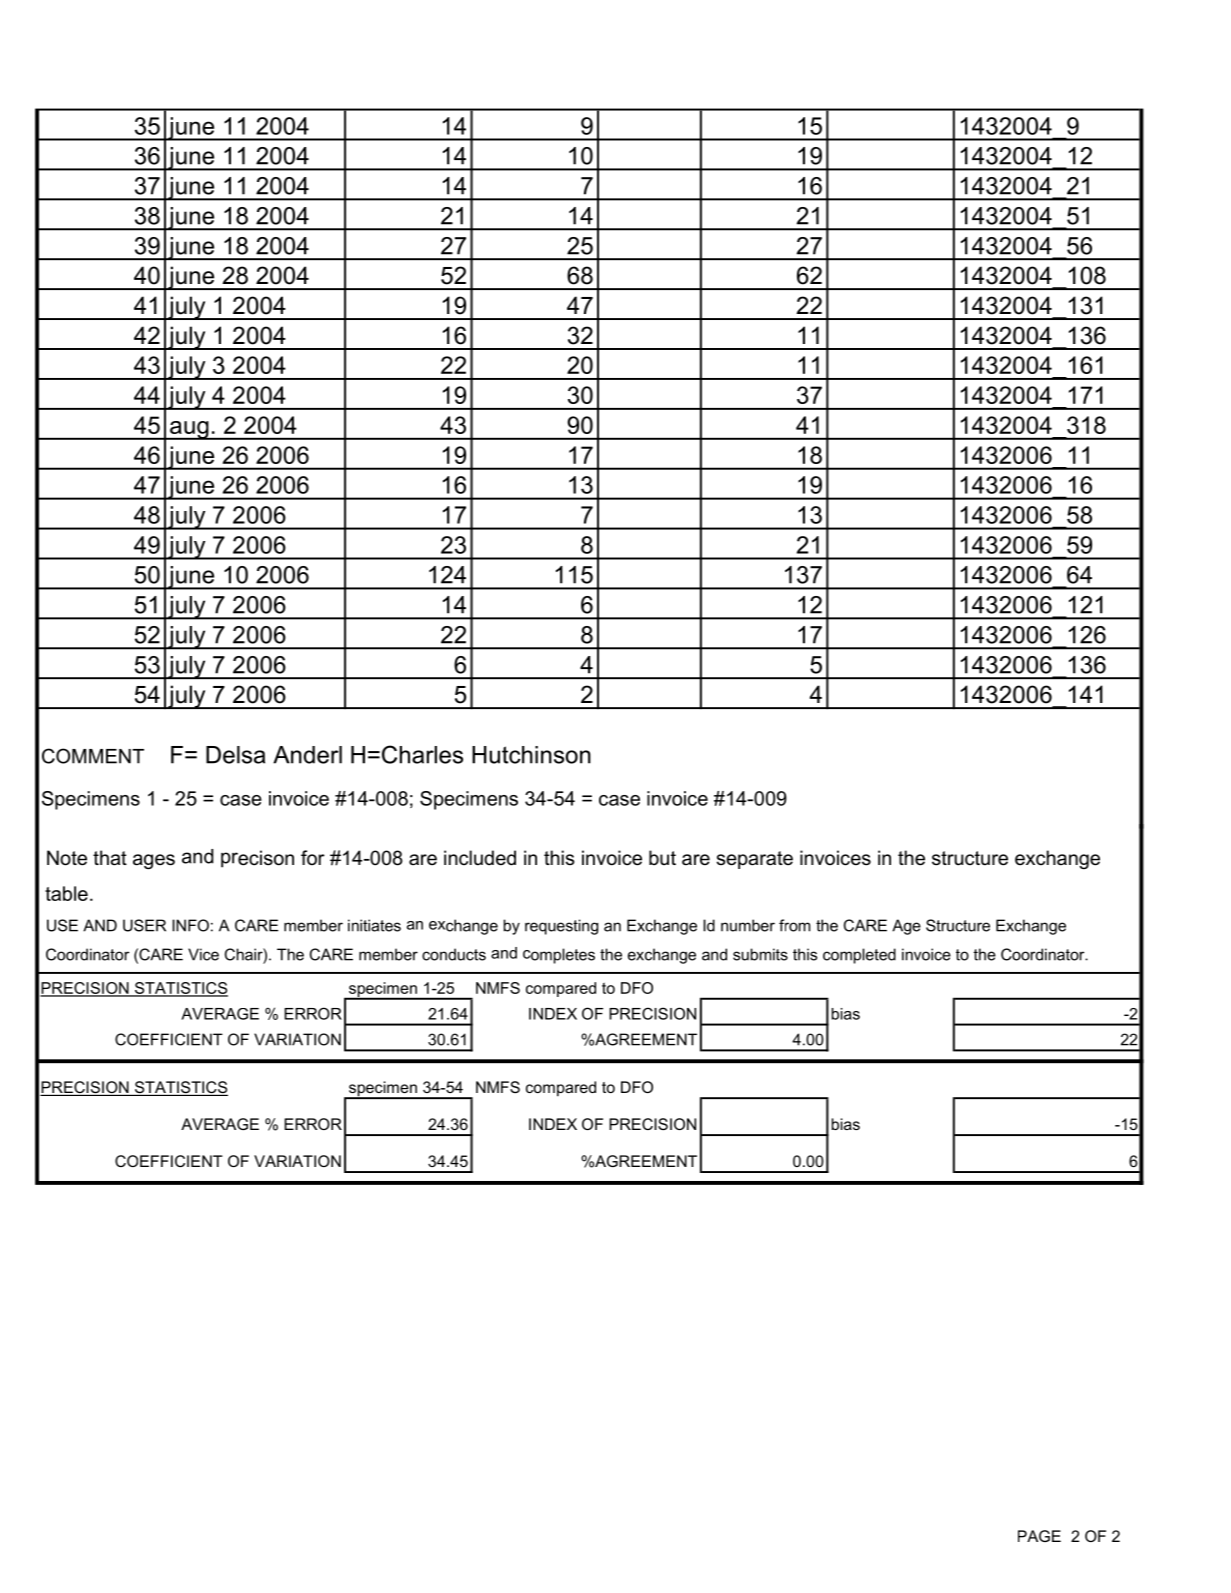 This screenshot has height=1593, width=1231. I want to click on conducts, so click(454, 954).
